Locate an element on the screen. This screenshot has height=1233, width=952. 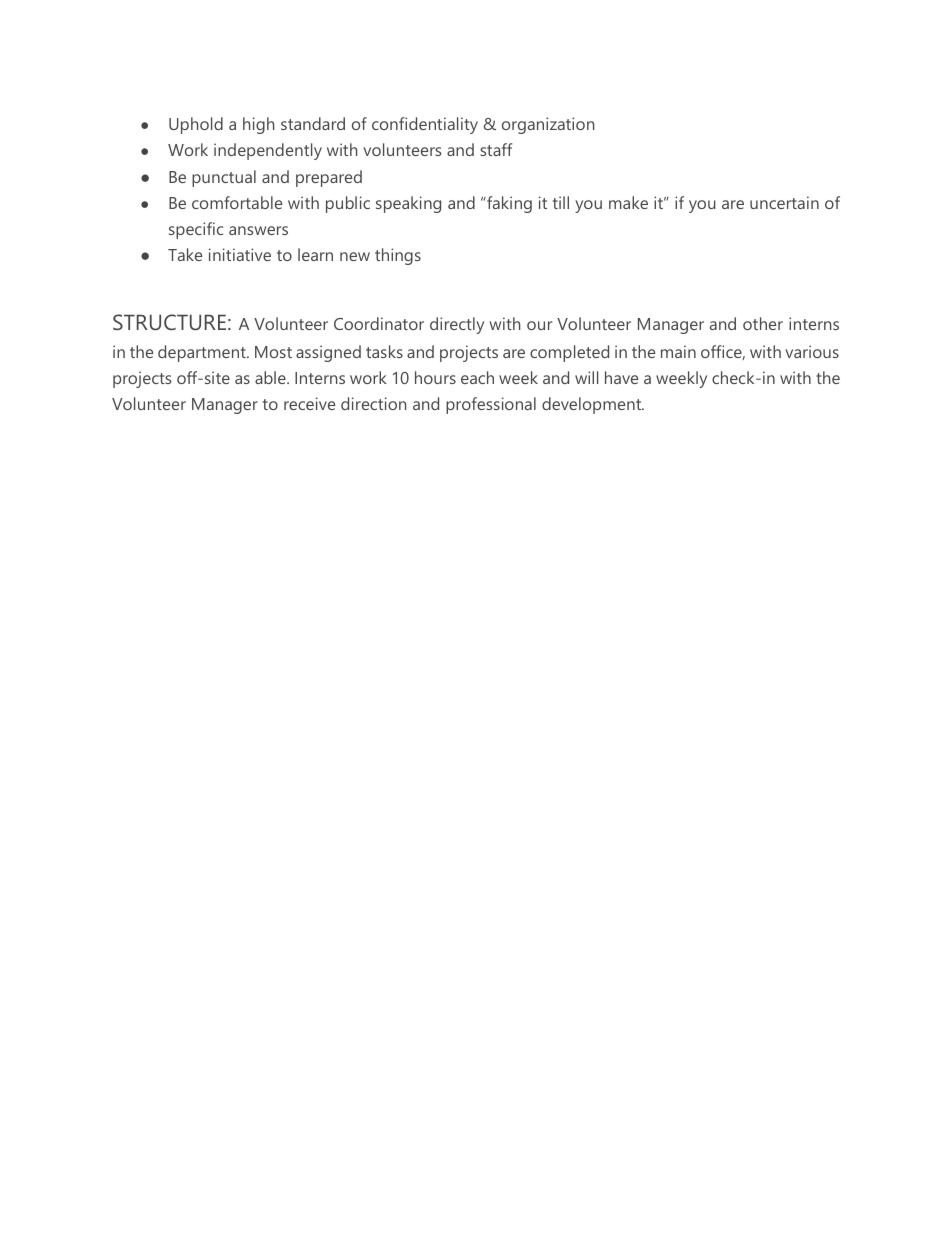
public is located at coordinates (348, 204).
